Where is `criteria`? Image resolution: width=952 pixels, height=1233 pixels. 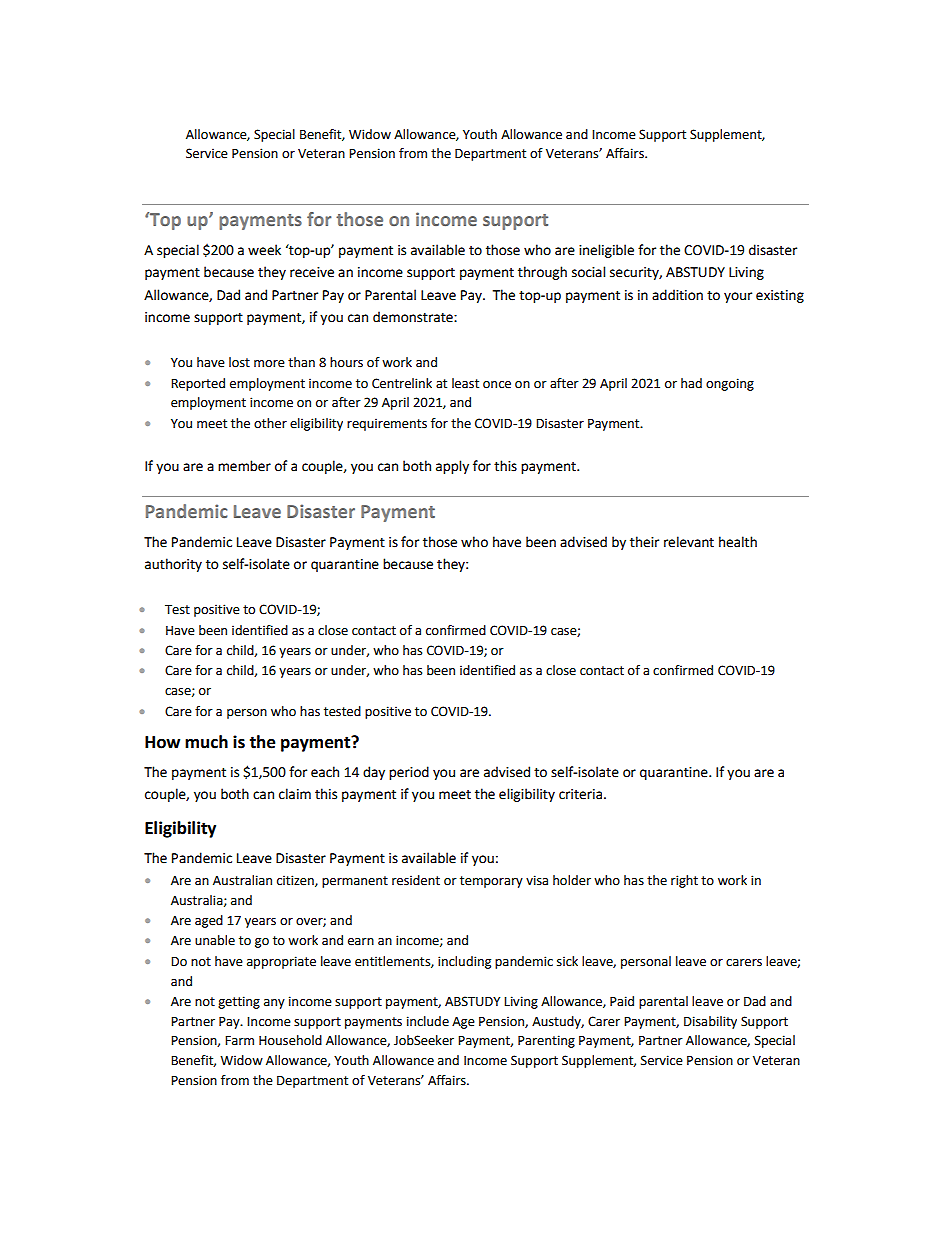
criteria is located at coordinates (582, 794).
